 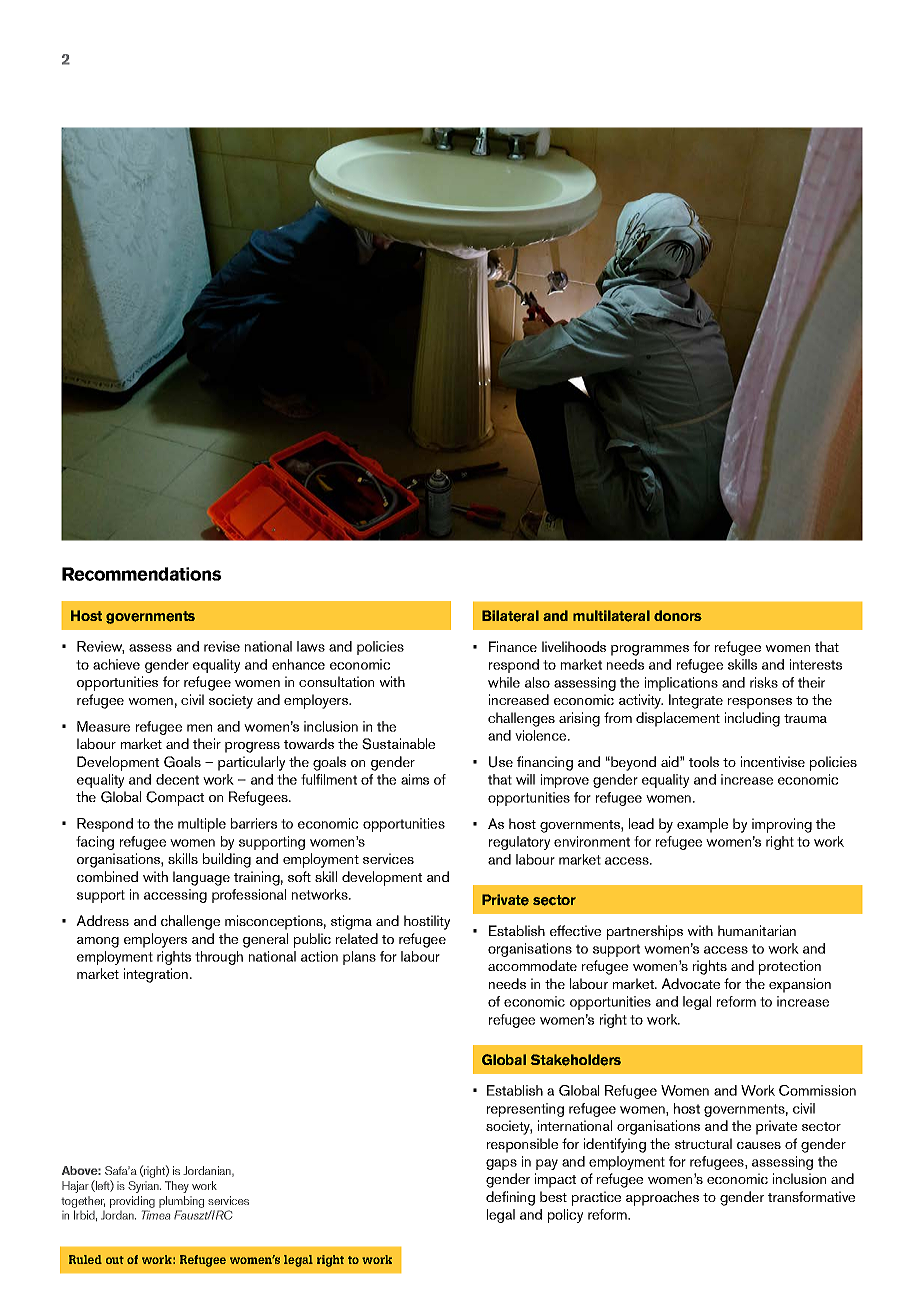 I want to click on Bilateral, so click(x=510, y=616).
